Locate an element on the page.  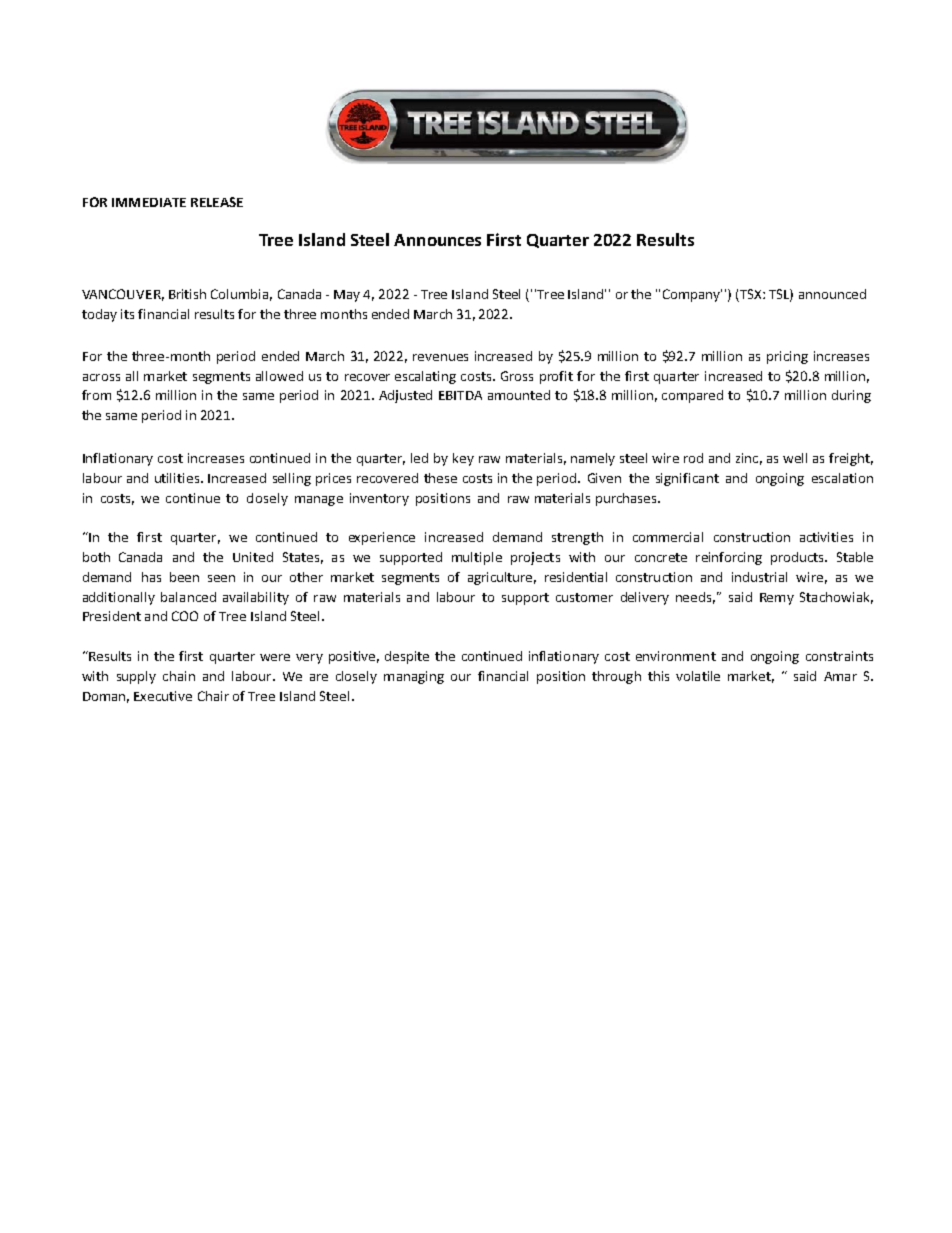
been is located at coordinates (184, 577).
